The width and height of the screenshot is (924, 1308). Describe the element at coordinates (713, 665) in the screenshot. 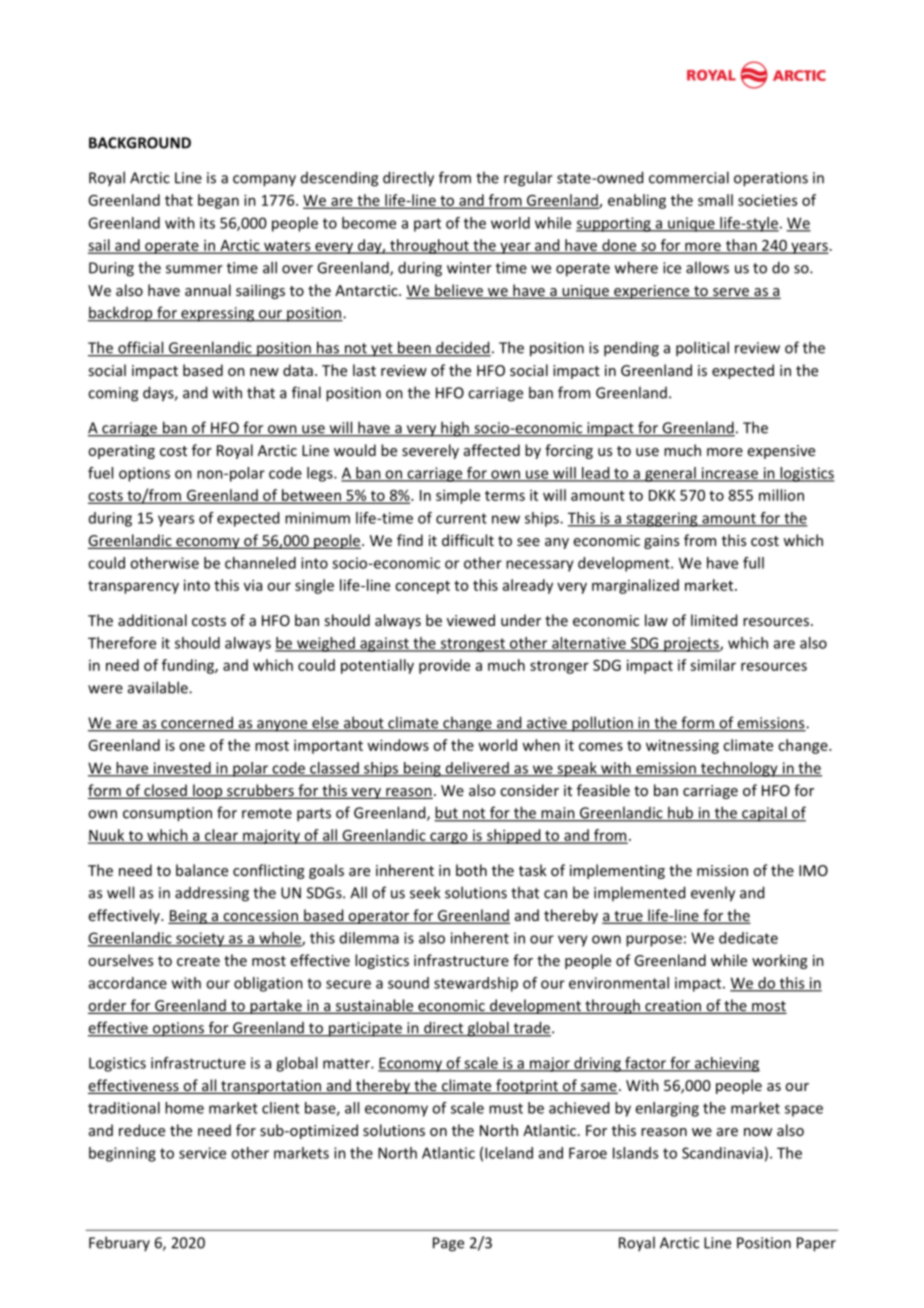

I see `similar` at that location.
